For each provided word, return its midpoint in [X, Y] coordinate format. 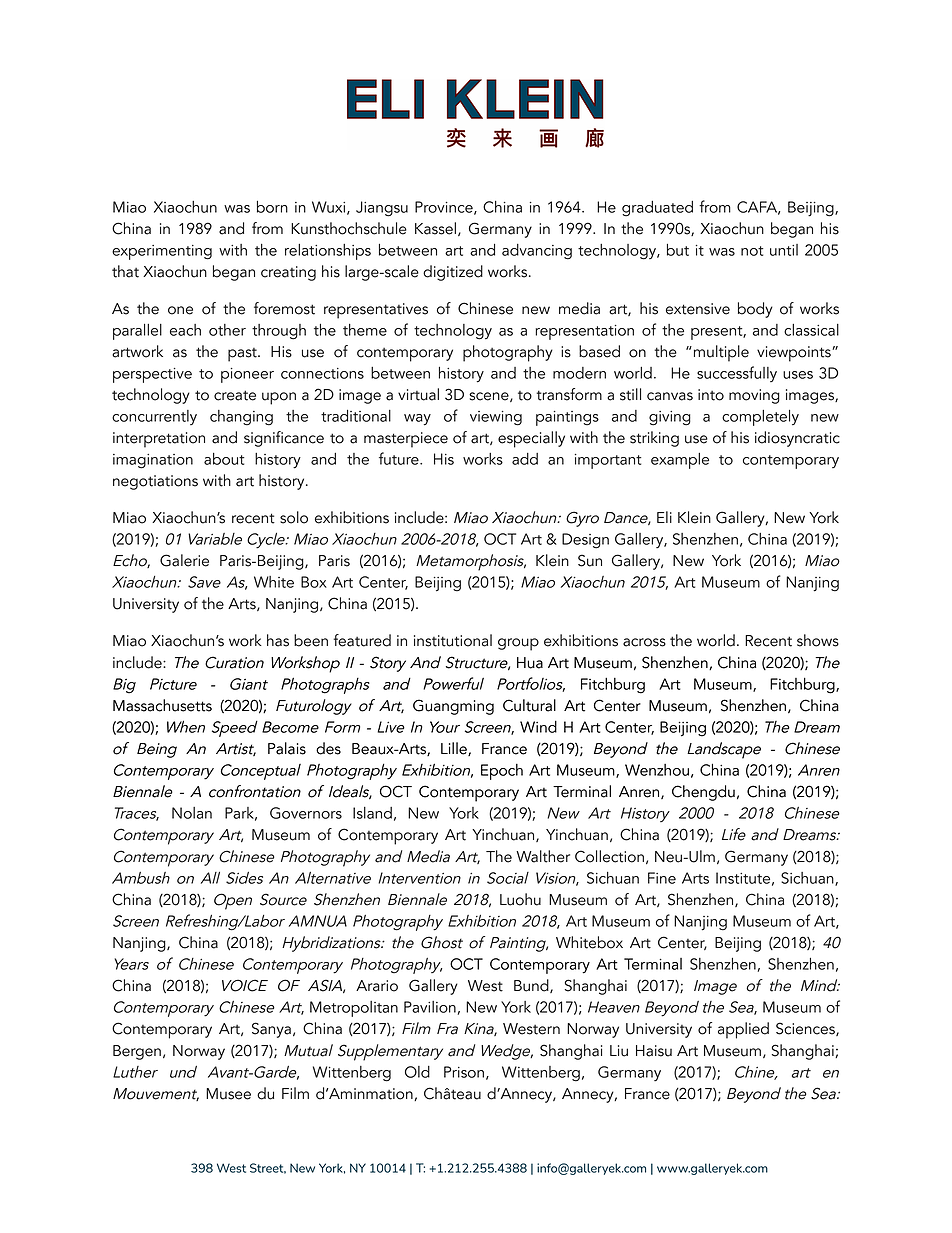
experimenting [162, 252]
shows [818, 640]
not [752, 251]
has [278, 640]
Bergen [137, 1052]
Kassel [435, 228]
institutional [453, 640]
